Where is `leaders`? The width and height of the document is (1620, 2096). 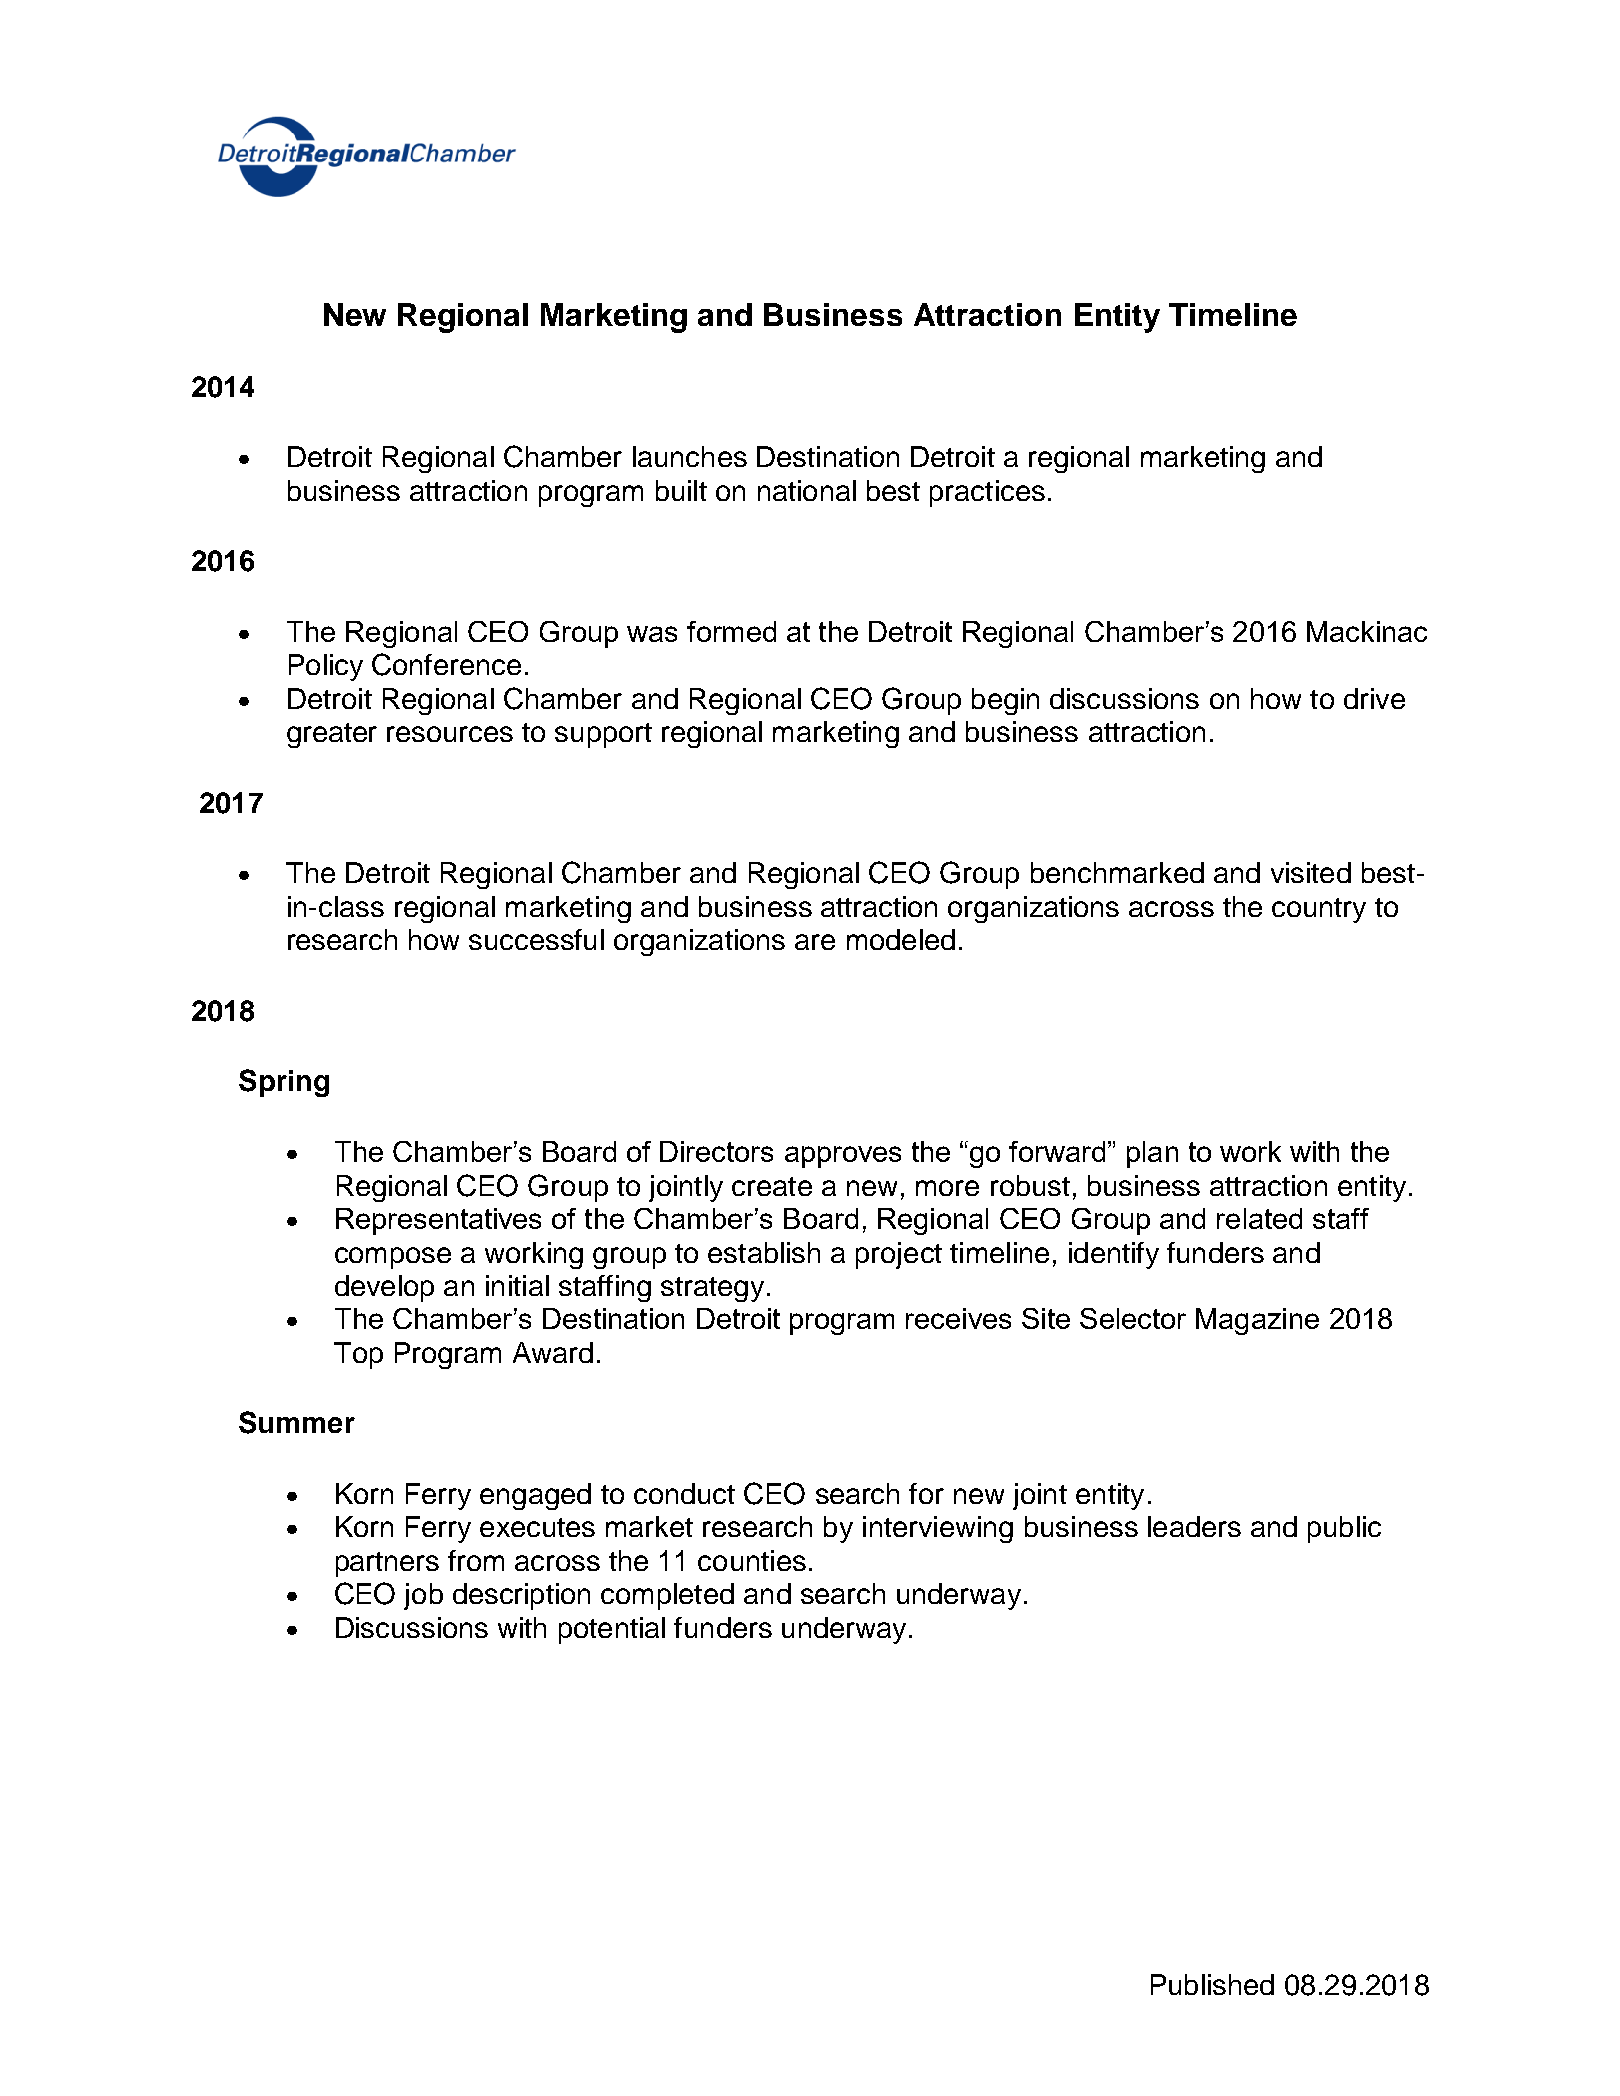
leaders is located at coordinates (1194, 1526).
